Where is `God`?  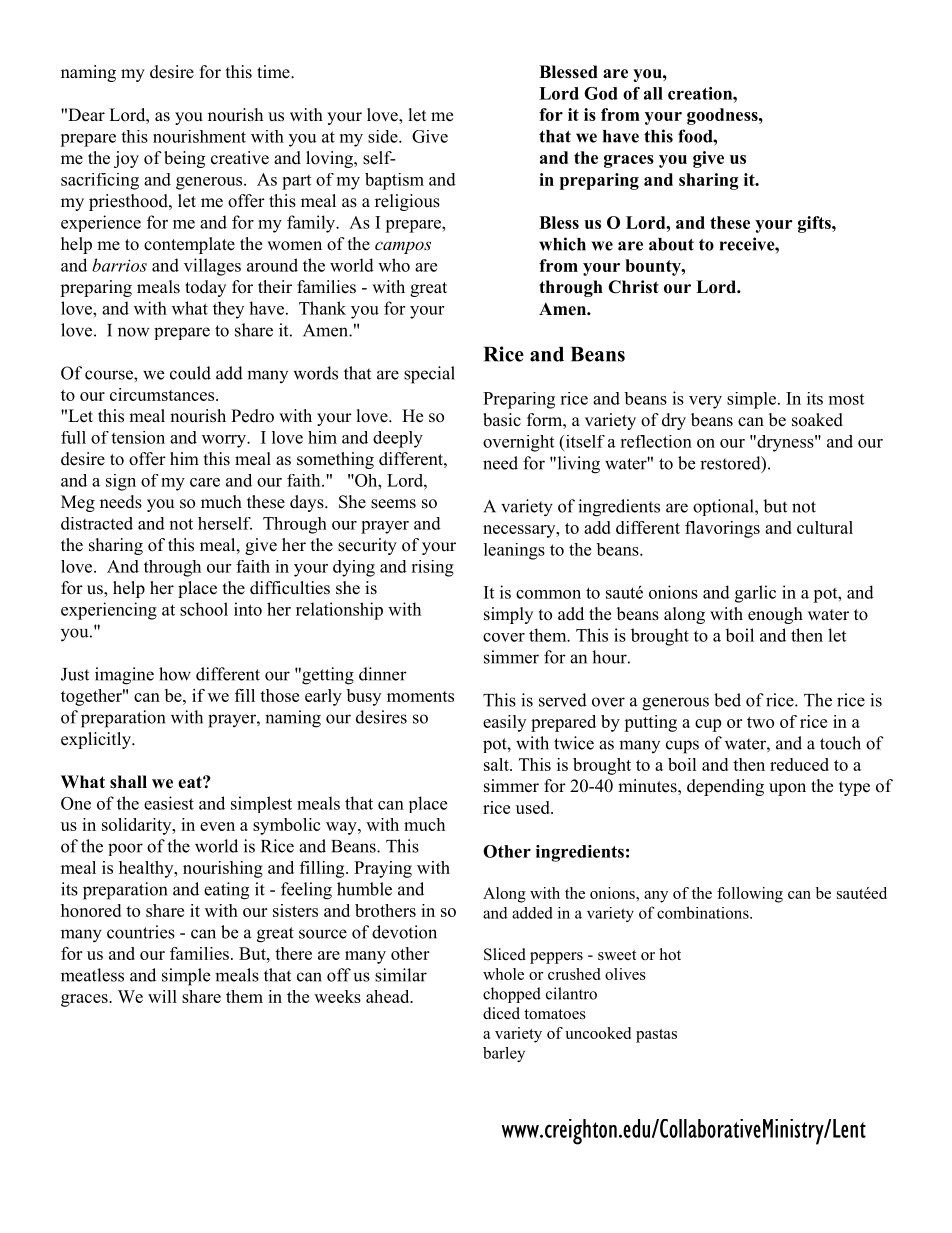
God is located at coordinates (601, 93).
